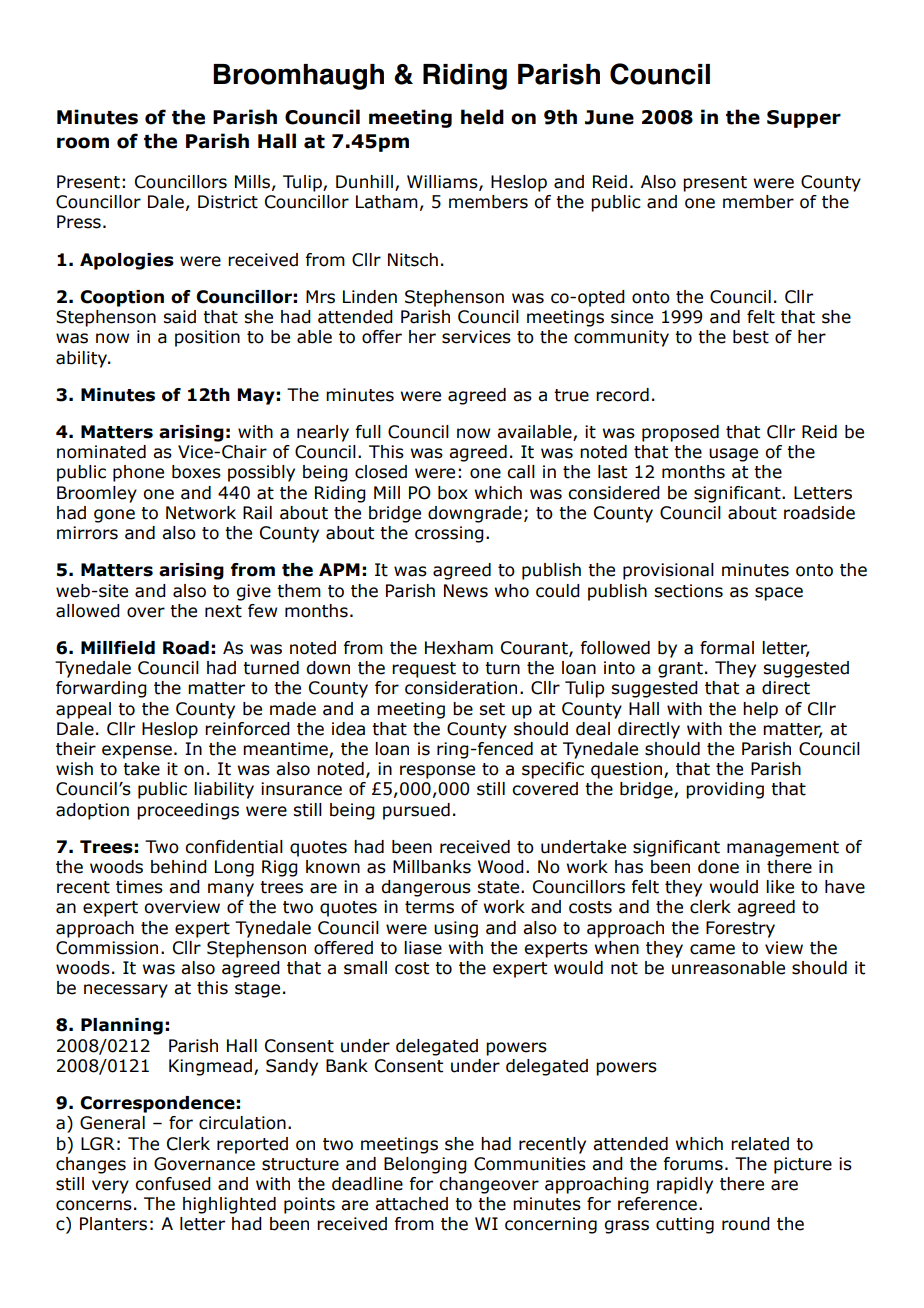  What do you see at coordinates (173, 1184) in the screenshot?
I see `confused` at bounding box center [173, 1184].
